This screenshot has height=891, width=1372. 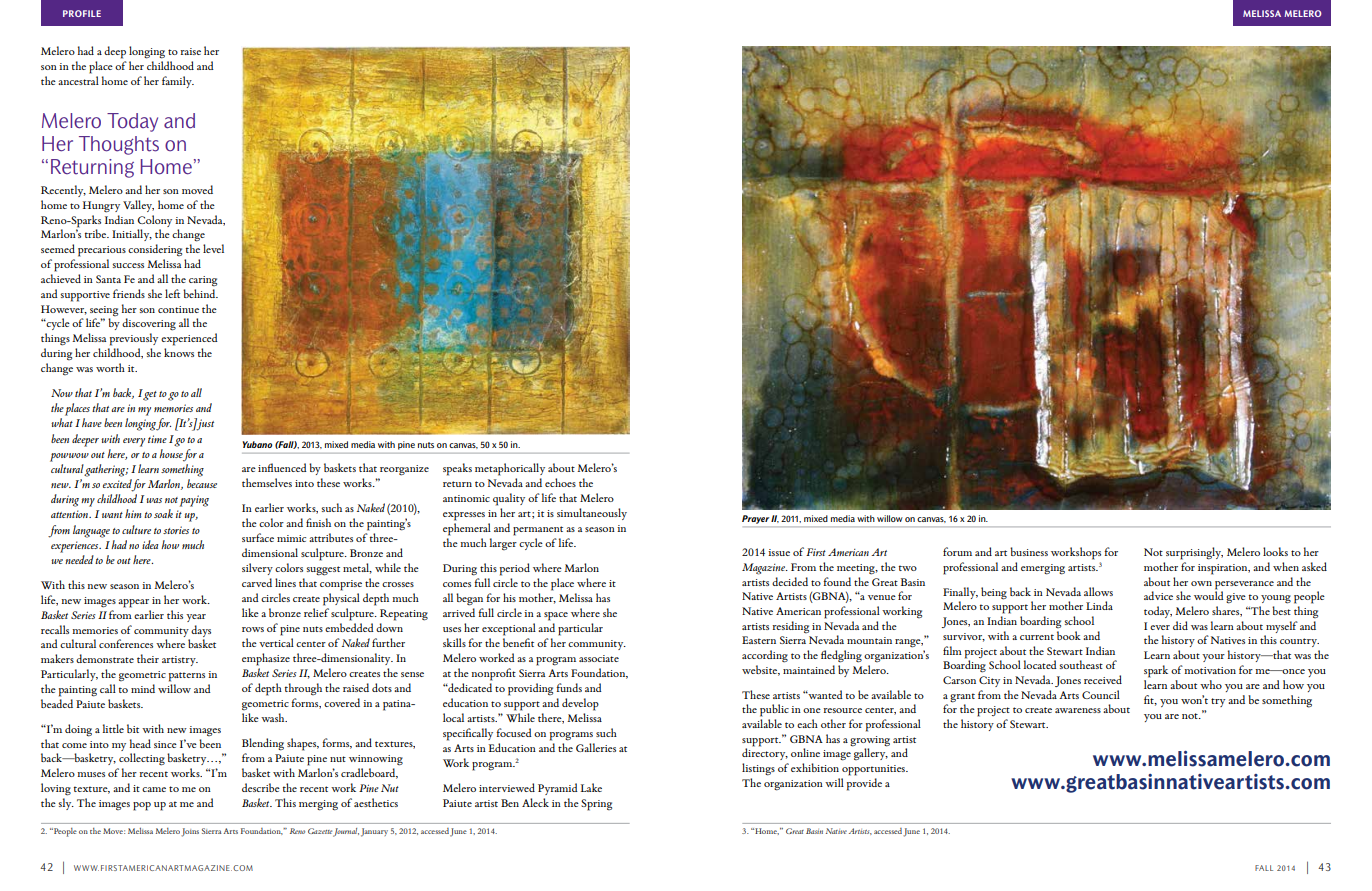 What do you see at coordinates (78, 80) in the screenshot?
I see `ancestral` at bounding box center [78, 80].
